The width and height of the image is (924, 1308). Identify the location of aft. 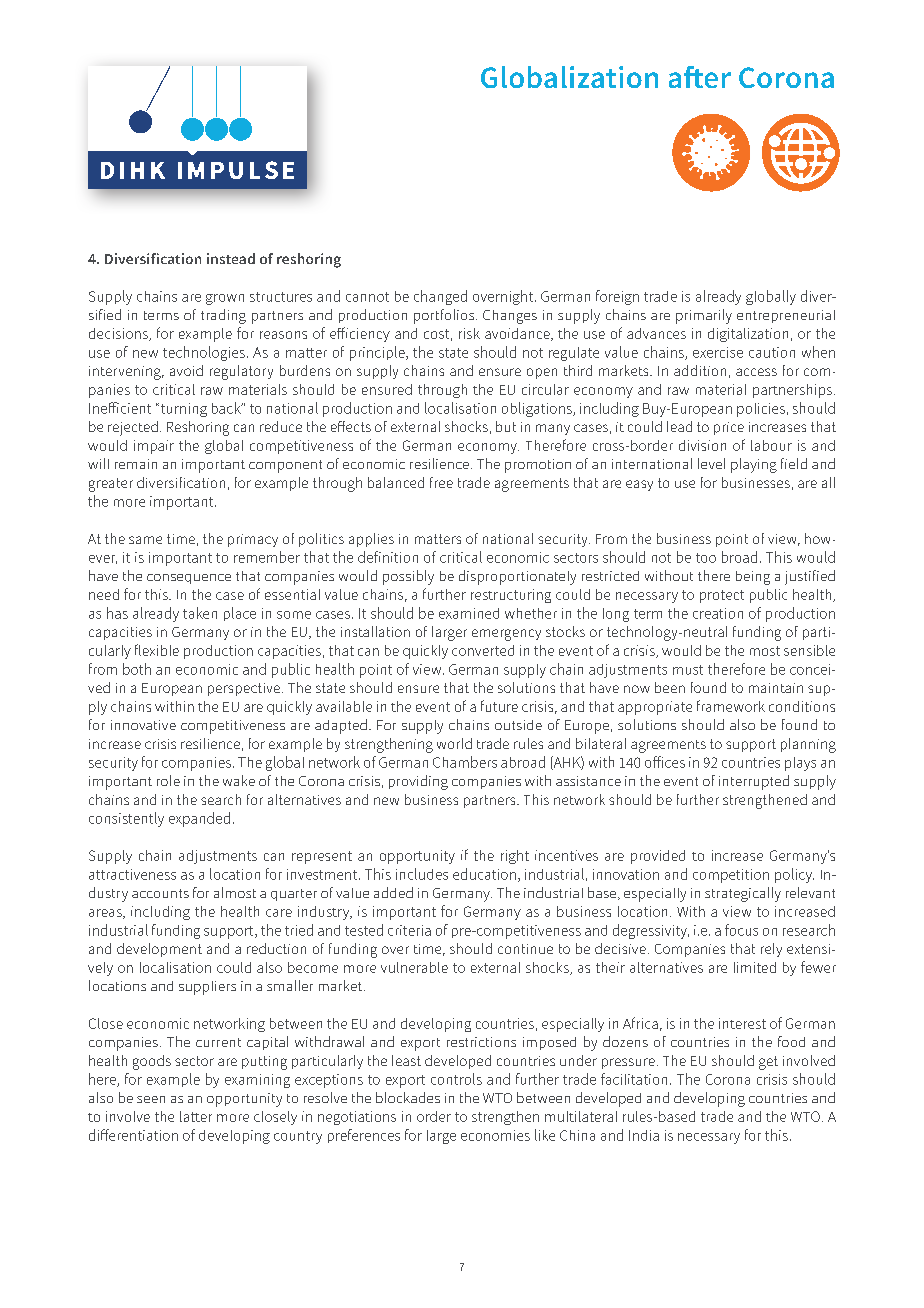
(686, 77).
